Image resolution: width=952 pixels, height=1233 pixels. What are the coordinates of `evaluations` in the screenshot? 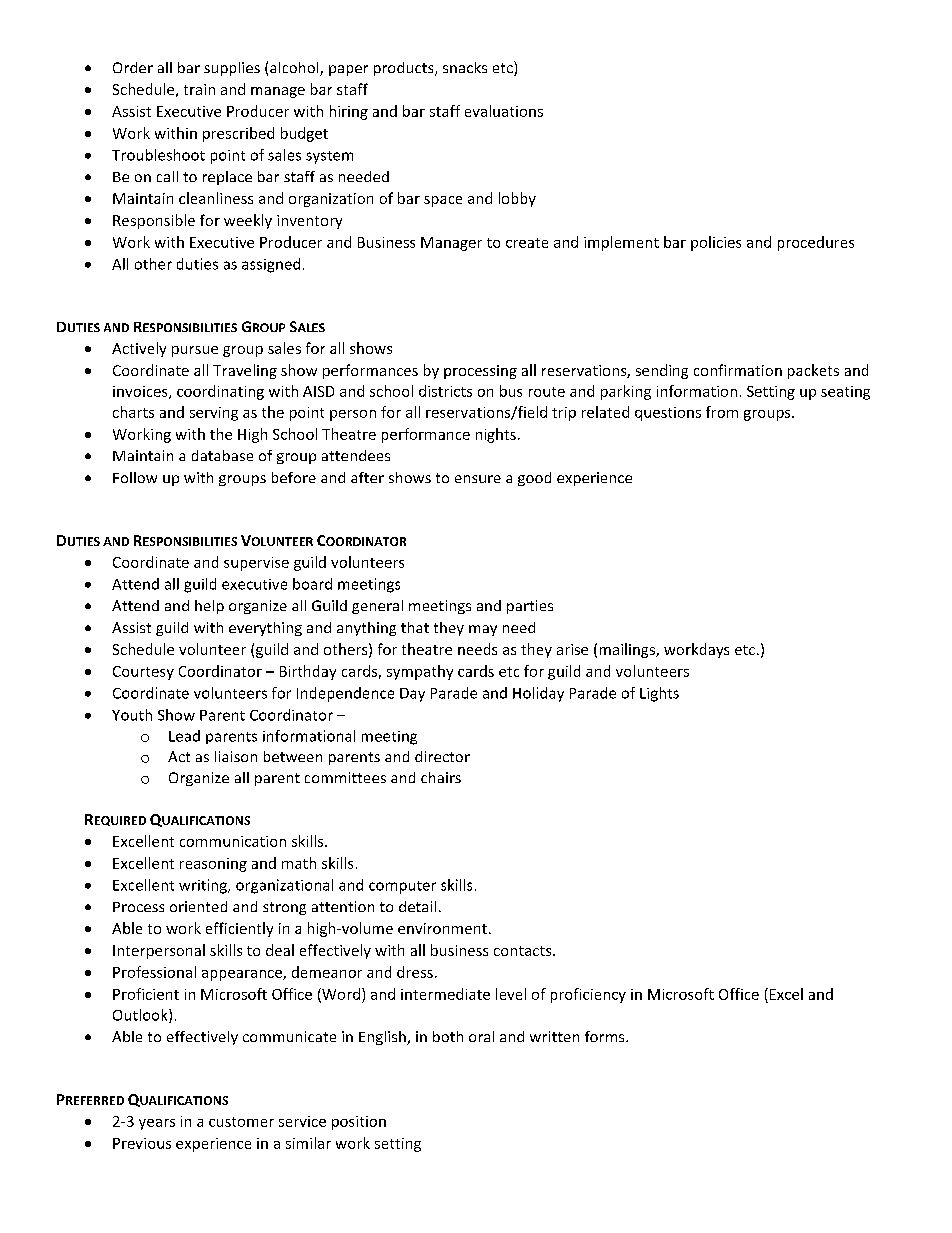 It's located at (504, 111).
